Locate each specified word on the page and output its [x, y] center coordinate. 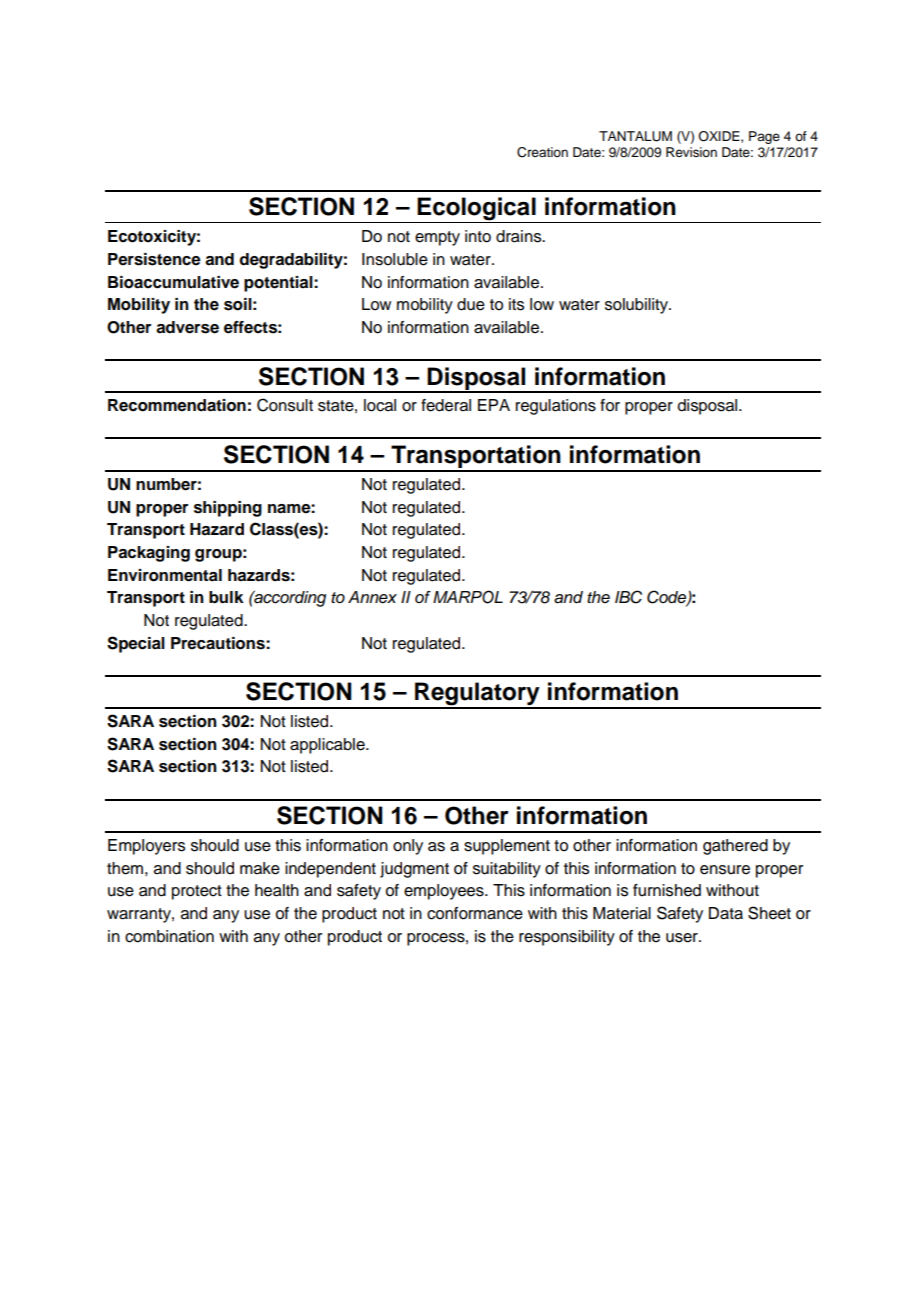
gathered [735, 847]
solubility [638, 306]
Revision [691, 152]
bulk [226, 597]
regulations [556, 407]
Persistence [154, 259]
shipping [228, 509]
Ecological [477, 210]
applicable [328, 746]
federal [446, 405]
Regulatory [477, 695]
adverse [187, 327]
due [471, 304]
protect [197, 892]
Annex [372, 597]
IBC [628, 597]
